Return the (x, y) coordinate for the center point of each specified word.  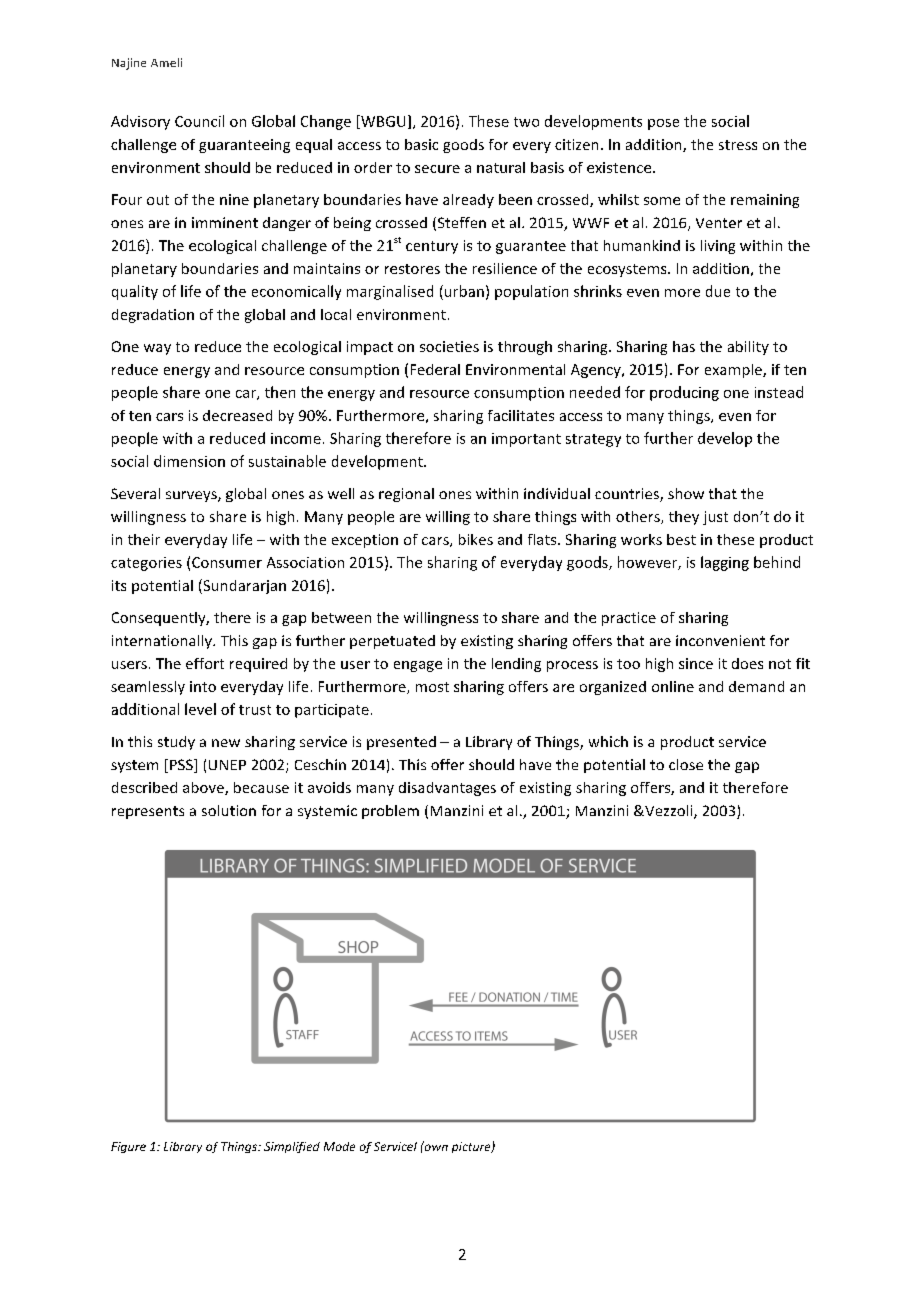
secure (437, 169)
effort (205, 663)
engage (418, 666)
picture (472, 1147)
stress (738, 145)
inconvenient (720, 640)
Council (199, 121)
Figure (128, 1147)
